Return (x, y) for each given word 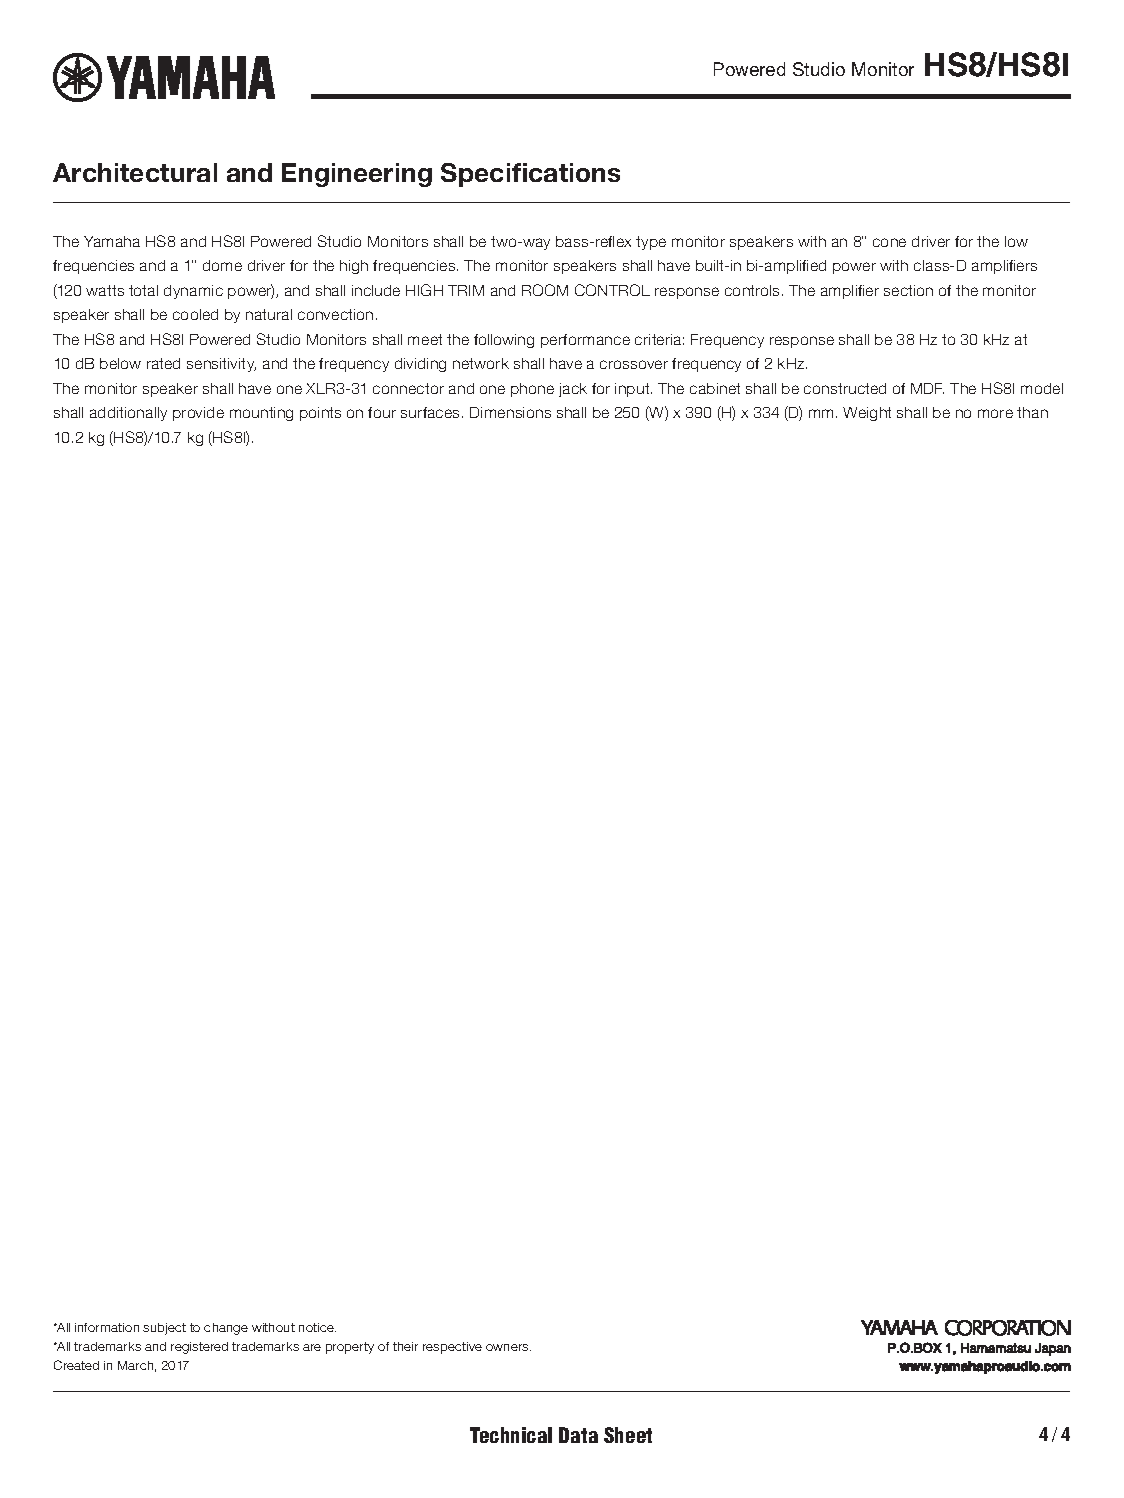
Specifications (530, 175)
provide (198, 414)
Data (578, 1435)
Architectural (135, 172)
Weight (867, 414)
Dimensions (510, 412)
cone (889, 242)
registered (199, 1348)
